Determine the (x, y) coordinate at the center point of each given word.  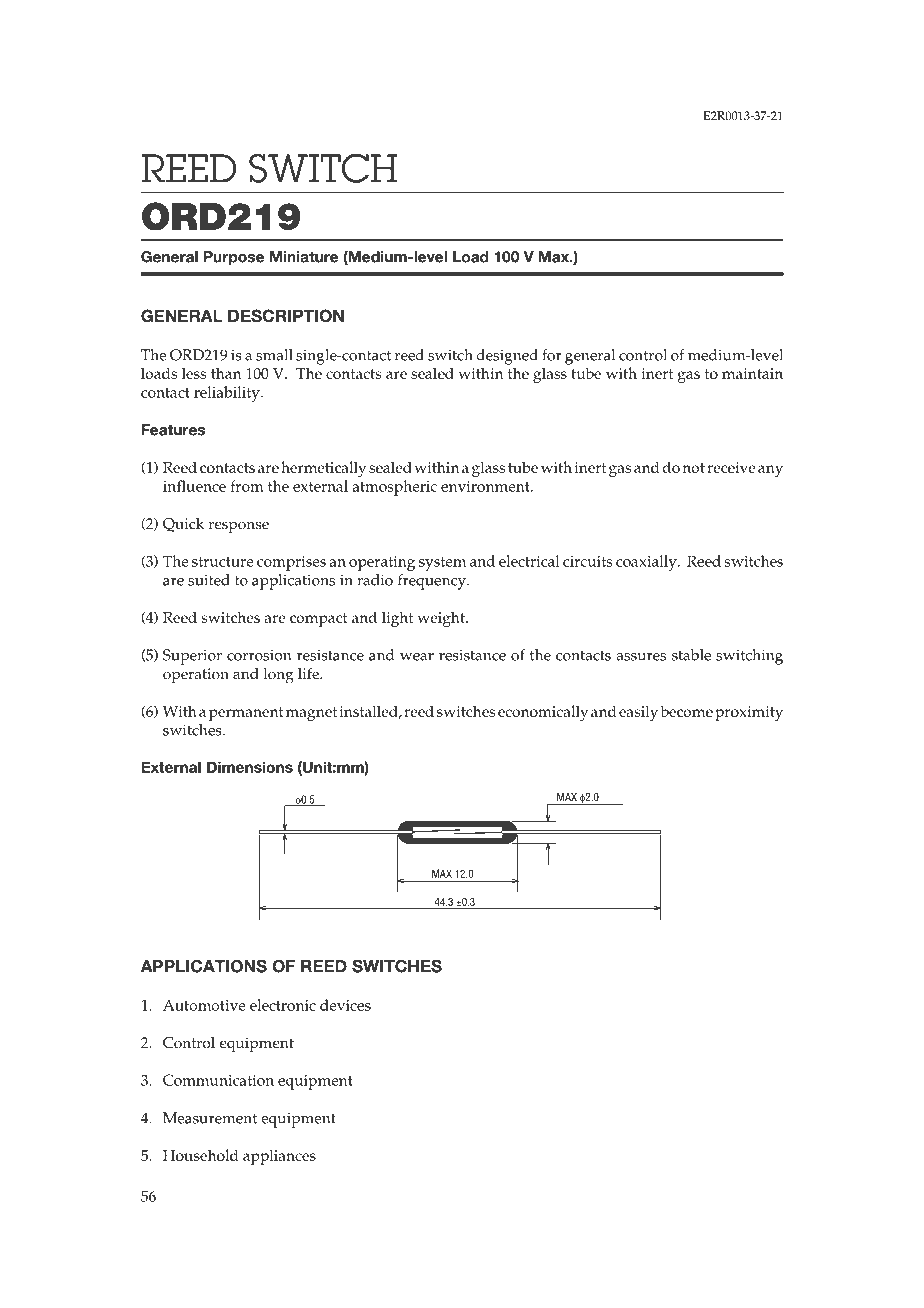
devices (345, 1005)
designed (507, 357)
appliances (279, 1157)
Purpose (234, 258)
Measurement (210, 1118)
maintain (752, 373)
